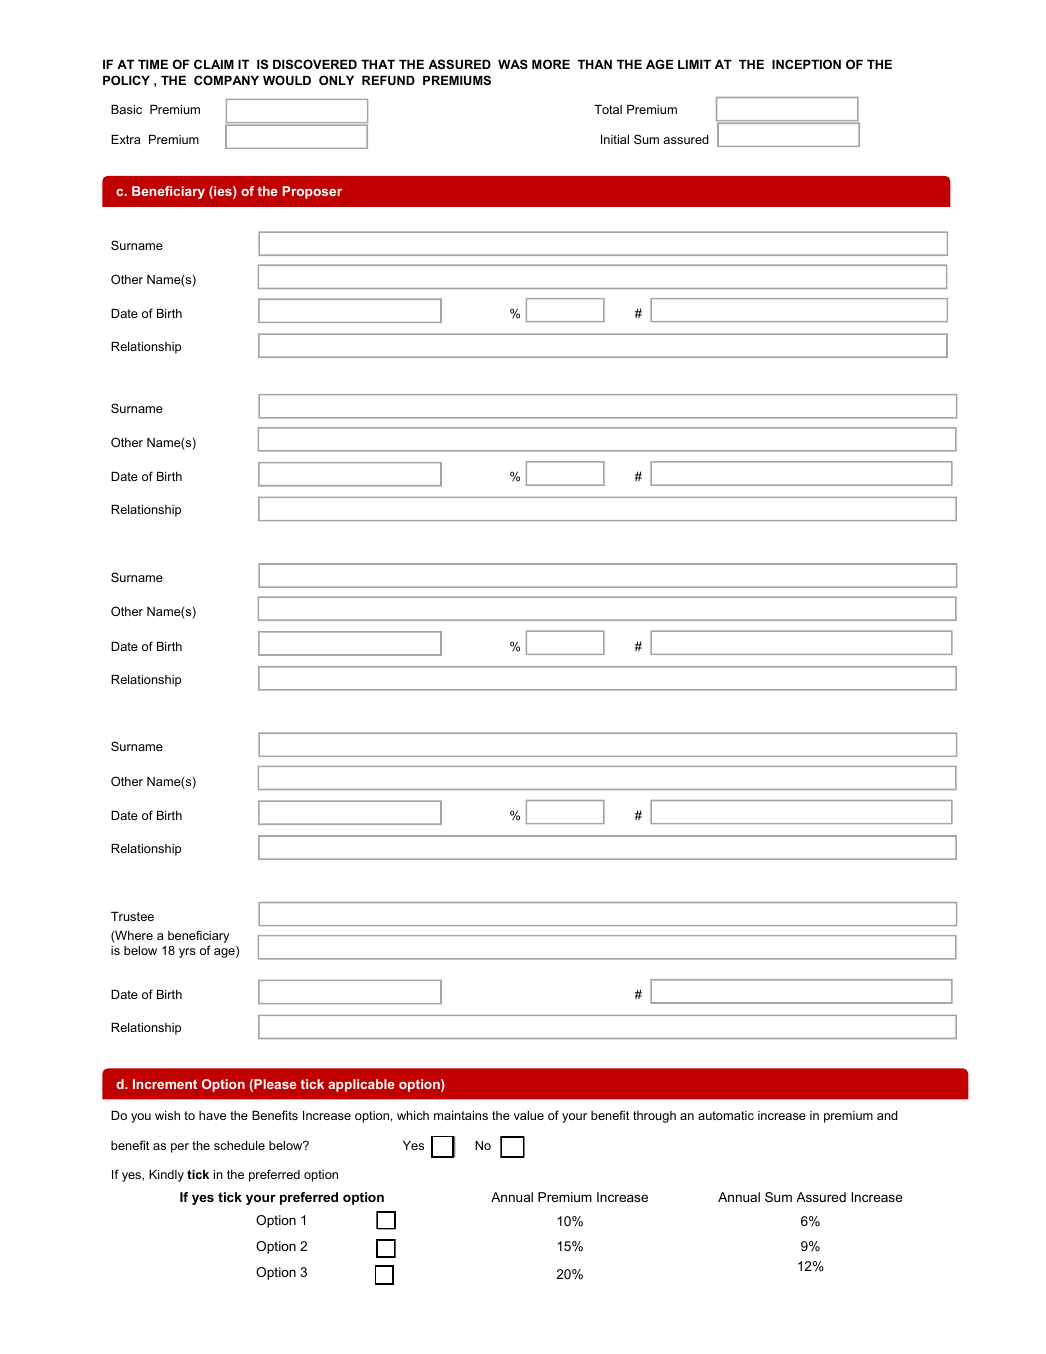 The height and width of the screenshot is (1354, 1046). Describe the element at coordinates (513, 64) in the screenshot. I see `WAS` at that location.
